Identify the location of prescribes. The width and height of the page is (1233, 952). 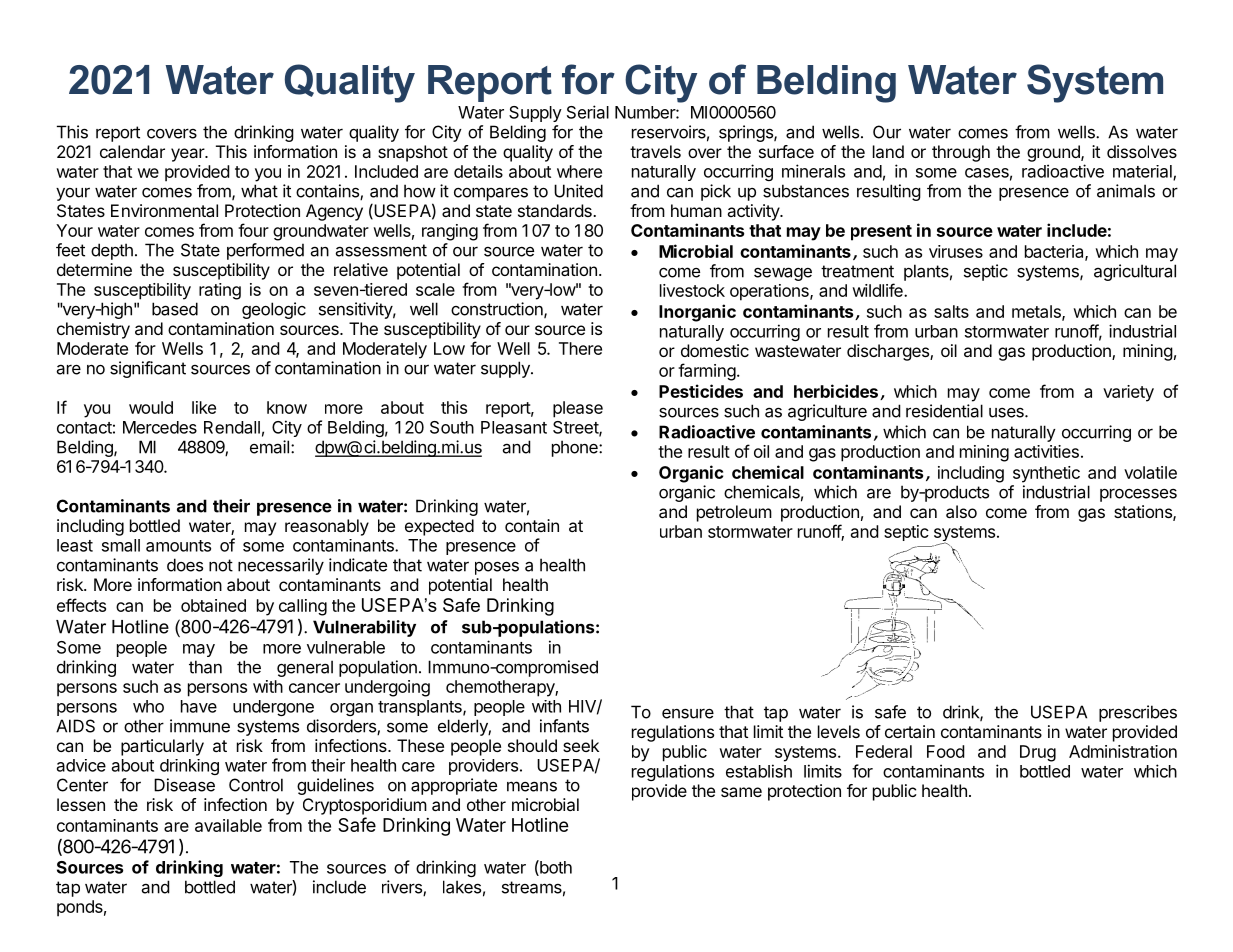
(1138, 713).
